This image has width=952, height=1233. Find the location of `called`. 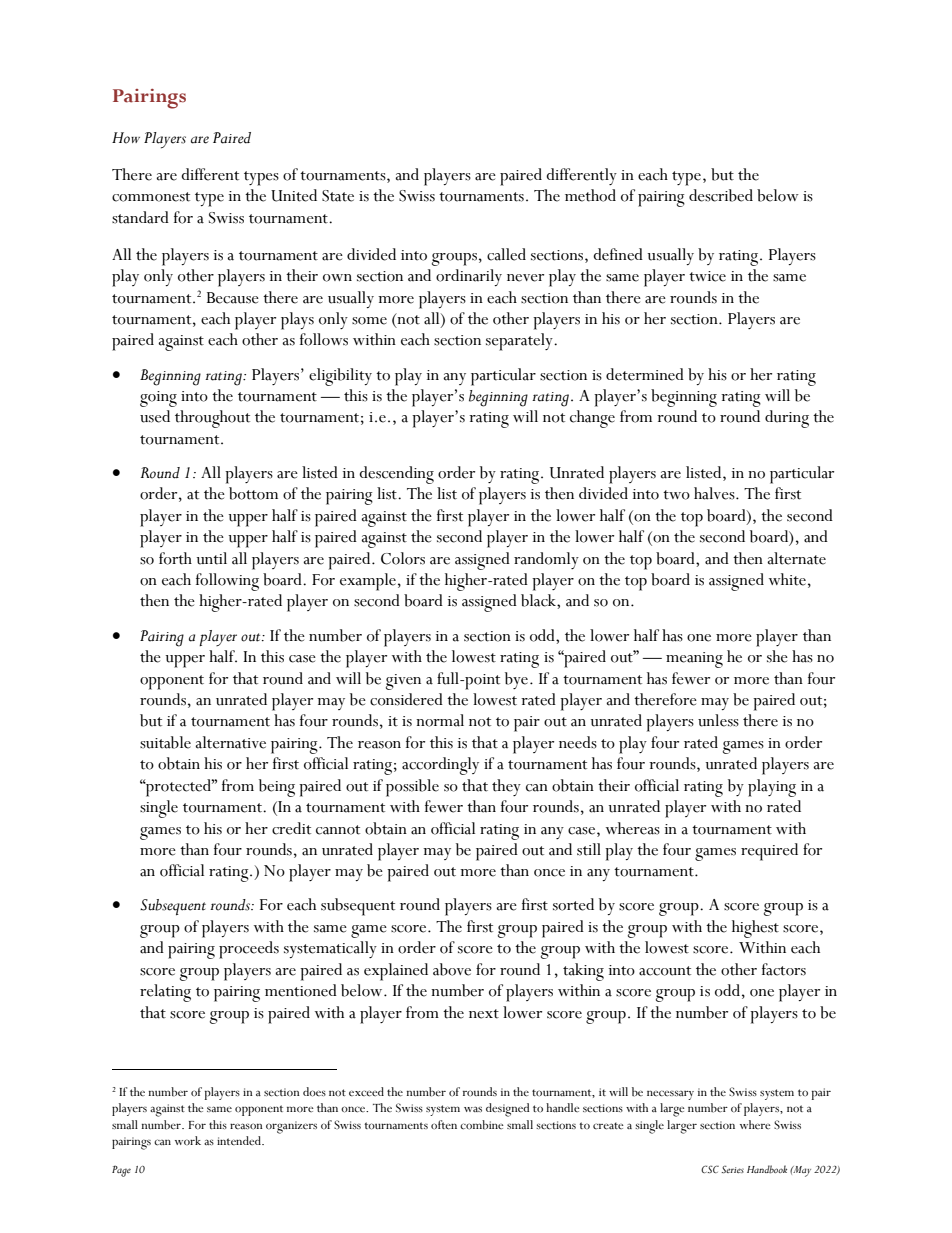

called is located at coordinates (506, 254).
